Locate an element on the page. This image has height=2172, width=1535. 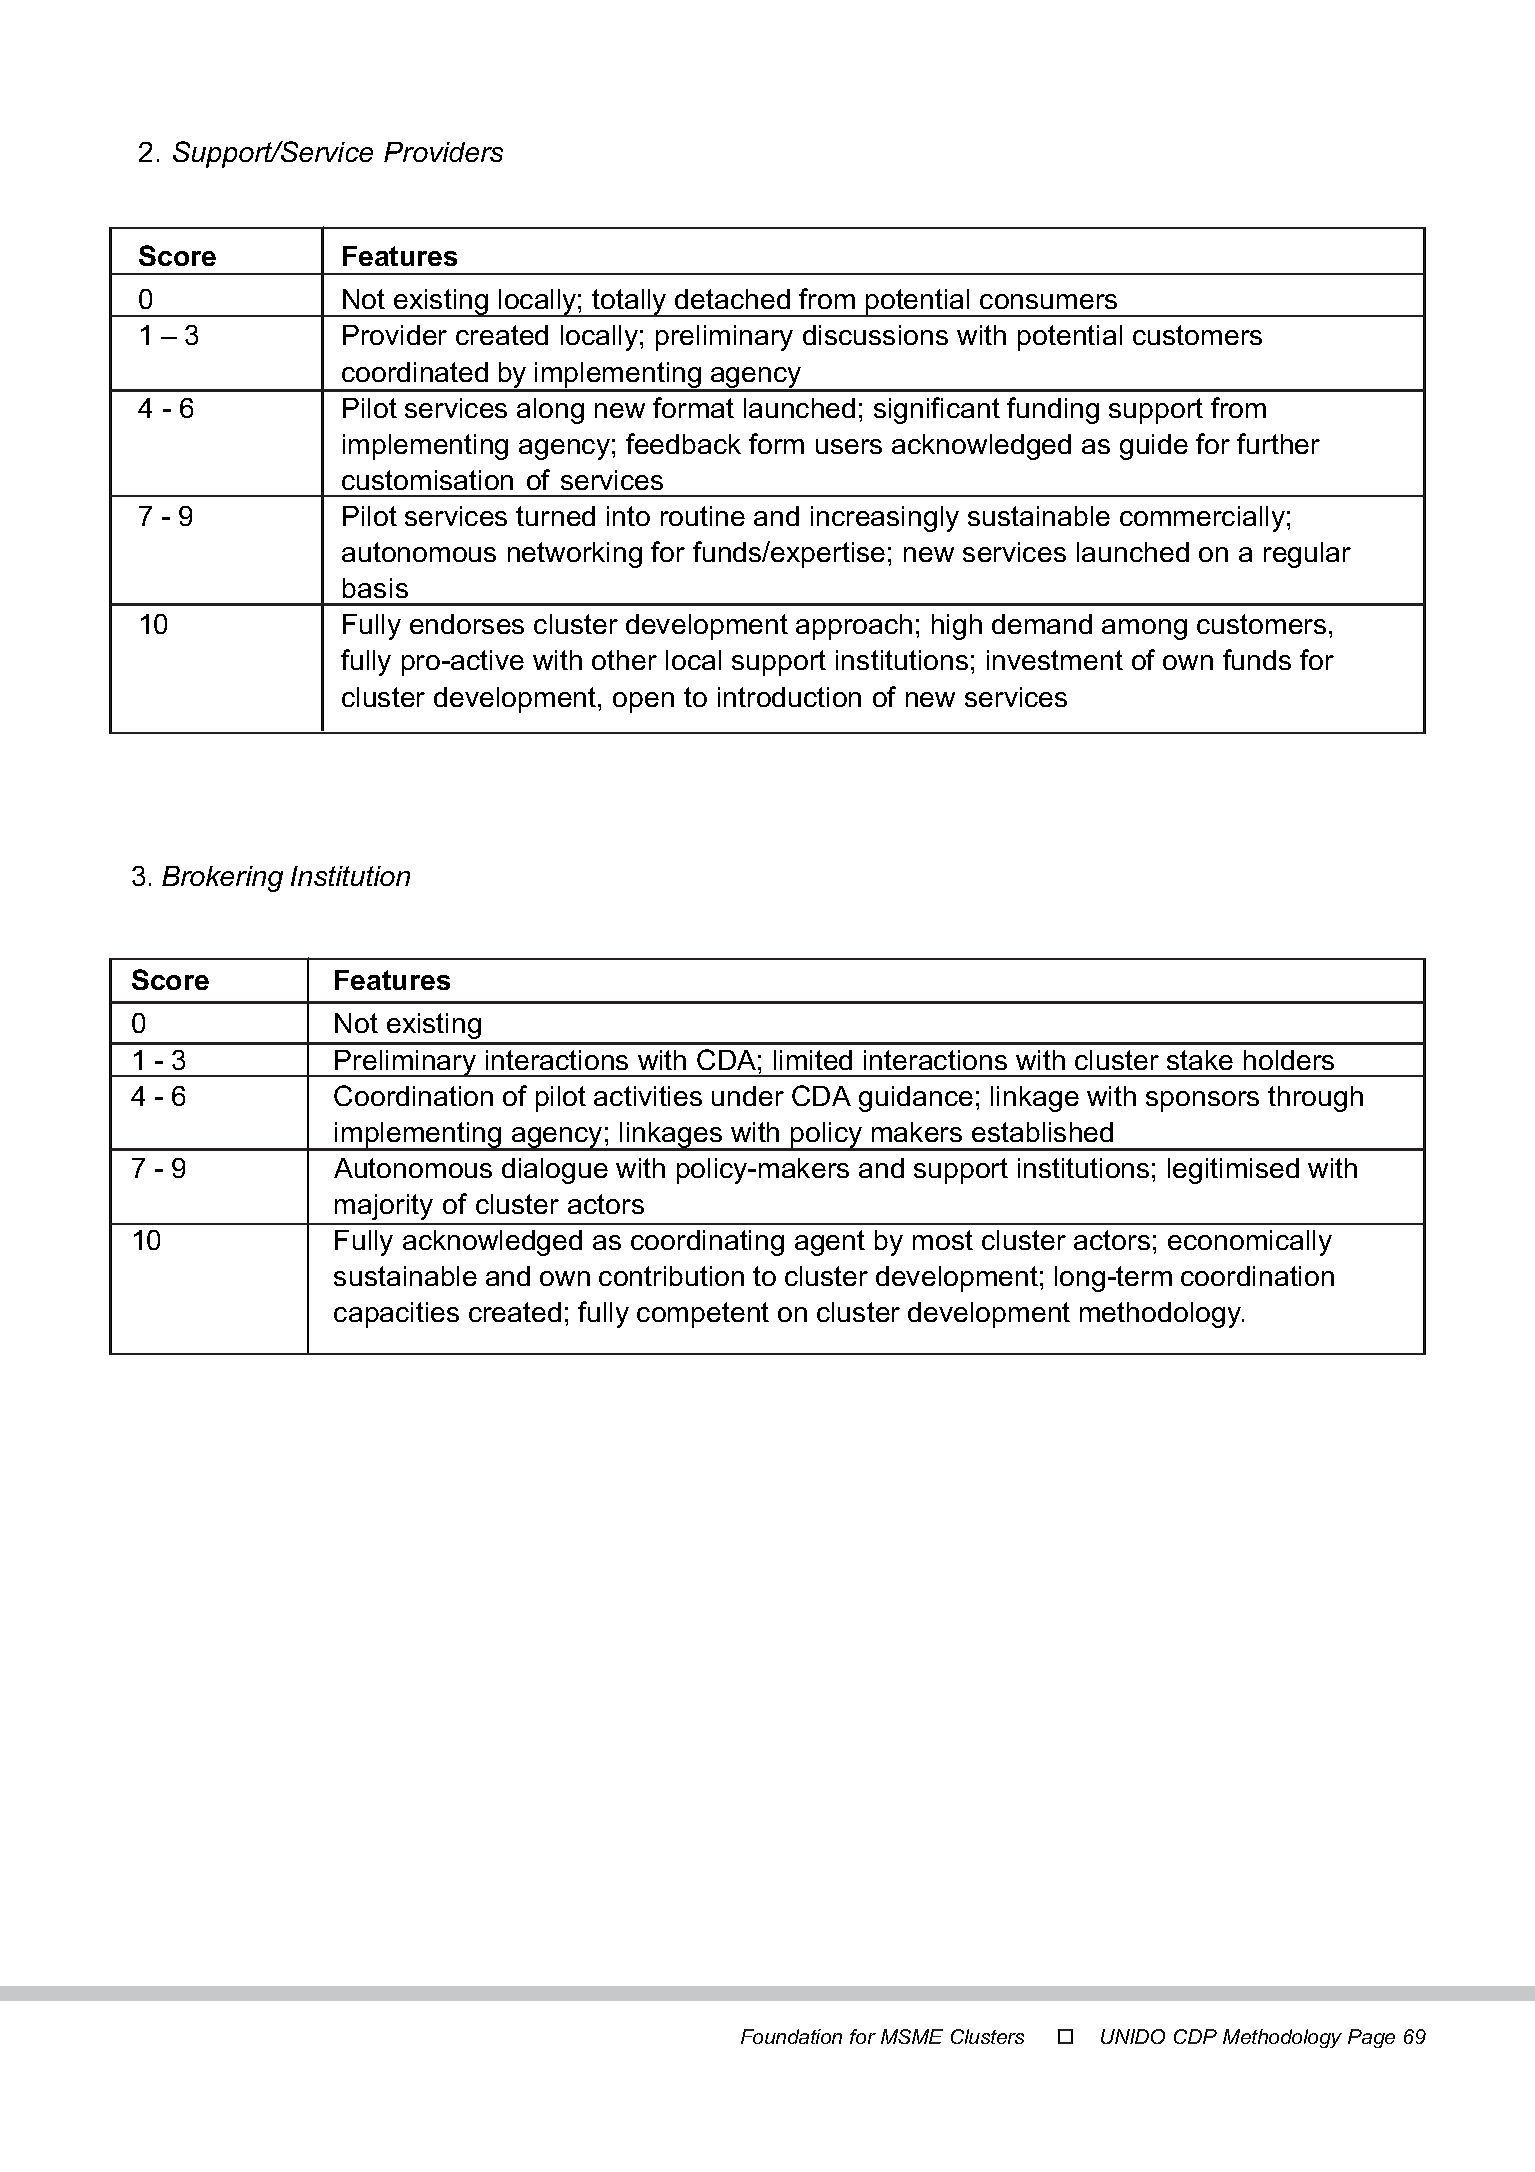
discussions is located at coordinates (875, 335).
